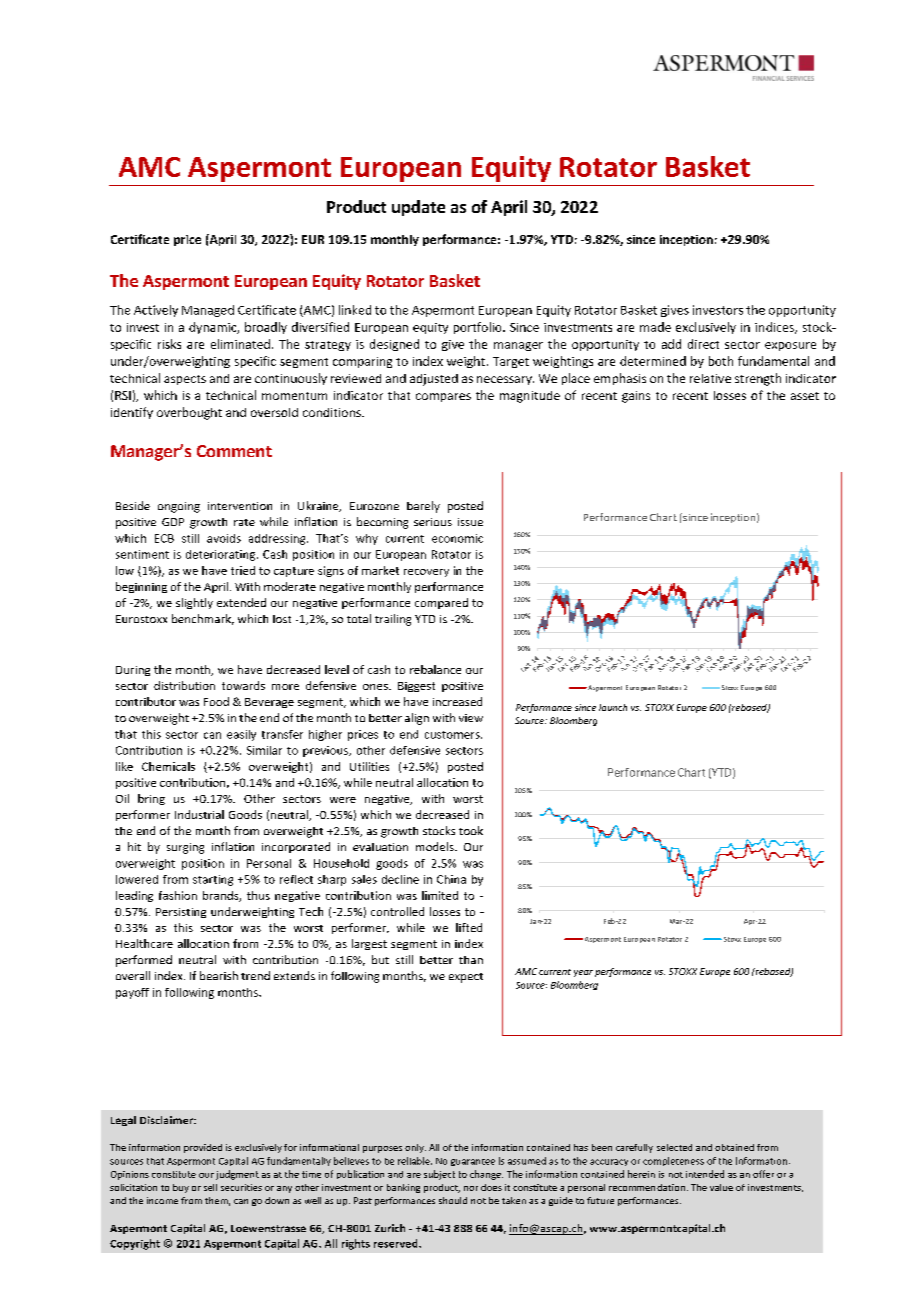  Describe the element at coordinates (457, 538) in the screenshot. I see `economic` at that location.
